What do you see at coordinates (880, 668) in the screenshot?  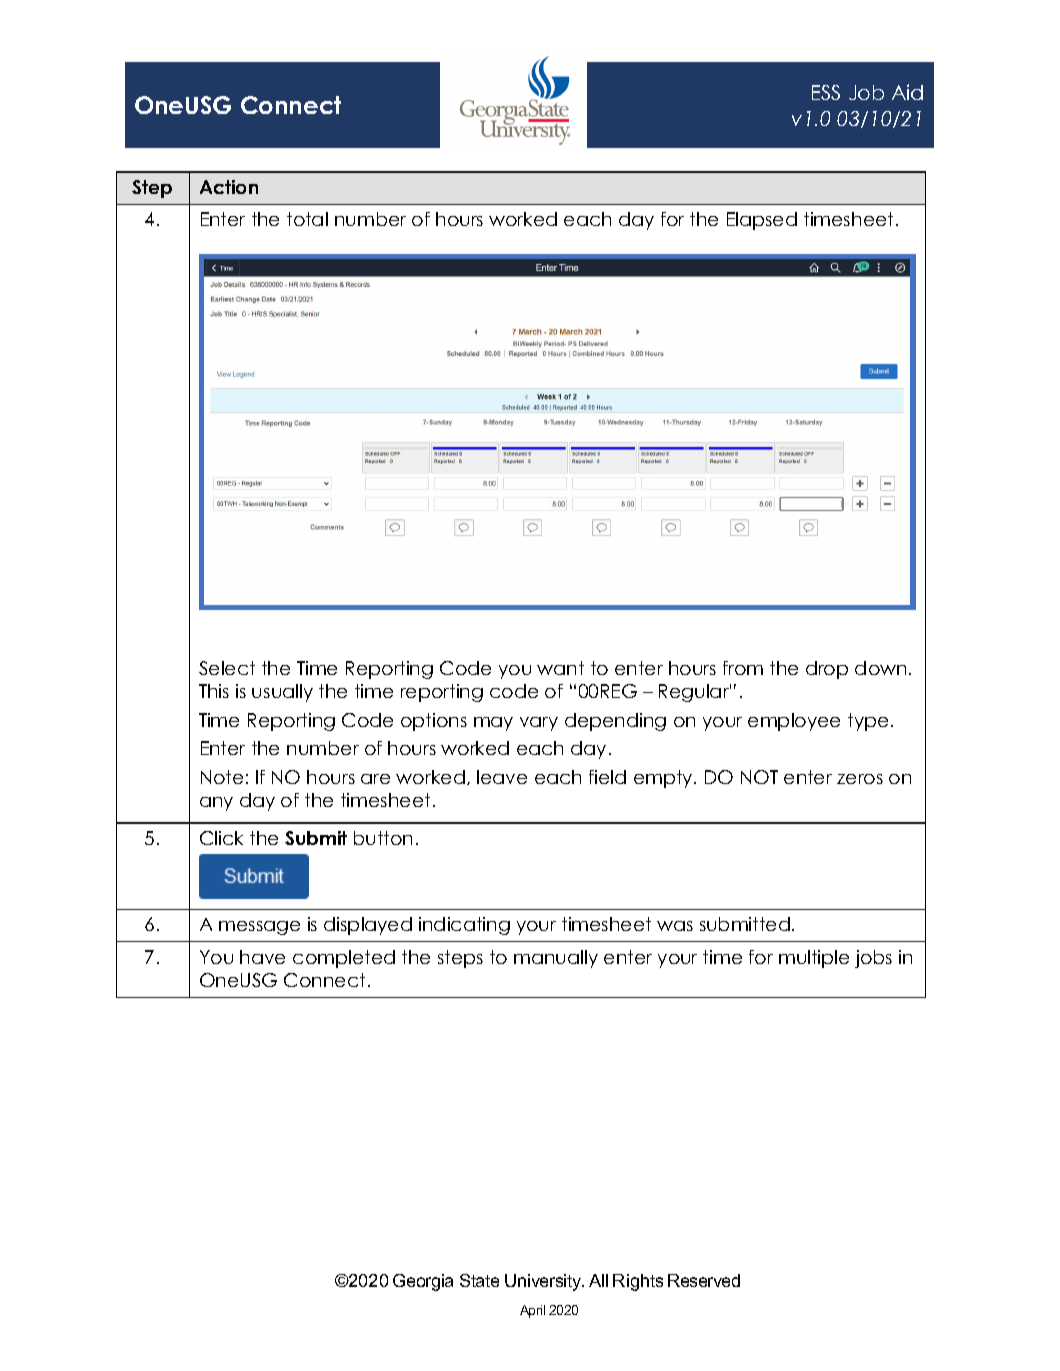 I see `down` at bounding box center [880, 668].
